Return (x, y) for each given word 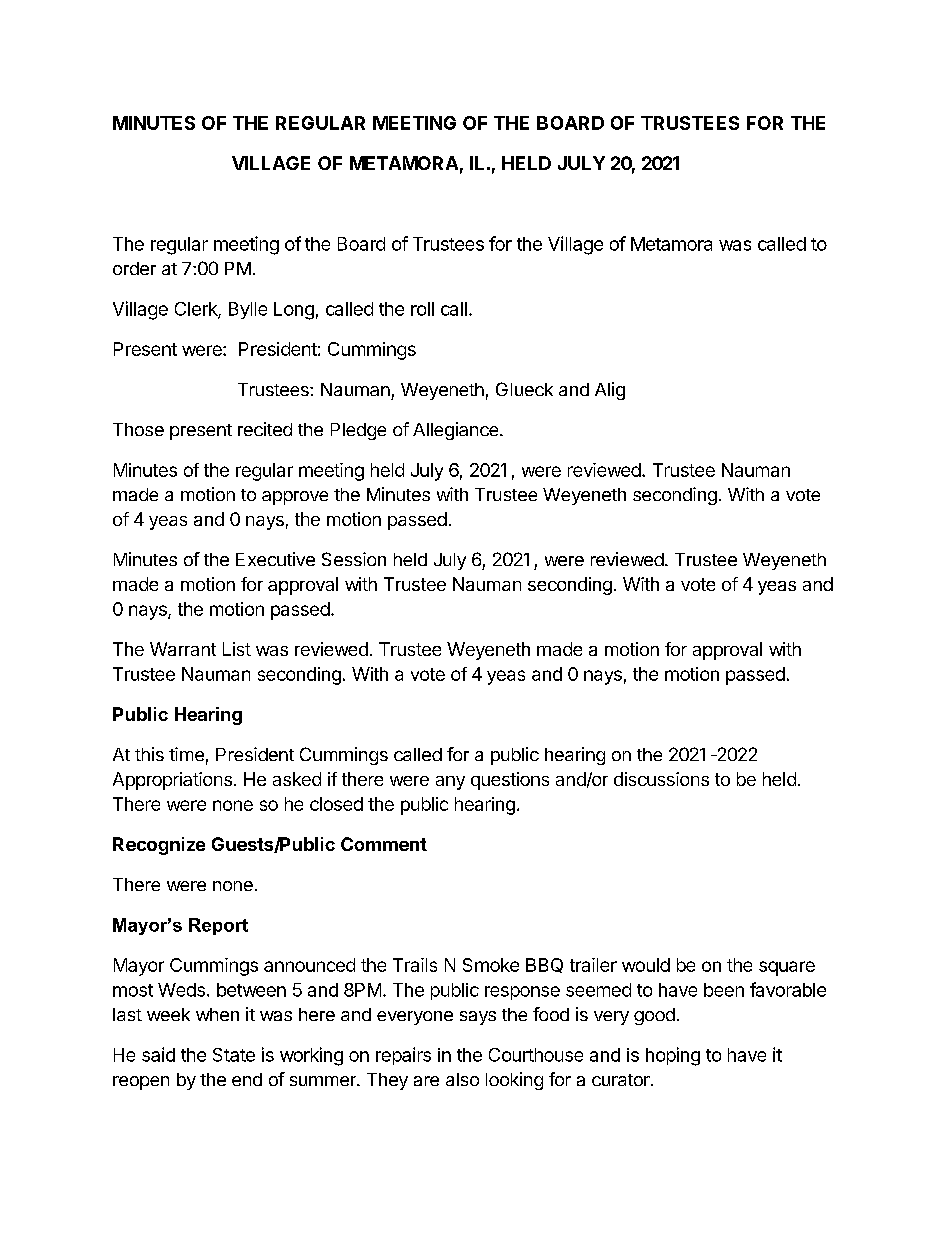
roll (422, 309)
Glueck (524, 389)
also (462, 1079)
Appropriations (172, 781)
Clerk (197, 310)
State (234, 1055)
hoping (673, 1056)
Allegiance (457, 431)
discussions (661, 779)
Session (354, 559)
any (450, 783)
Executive (275, 559)
